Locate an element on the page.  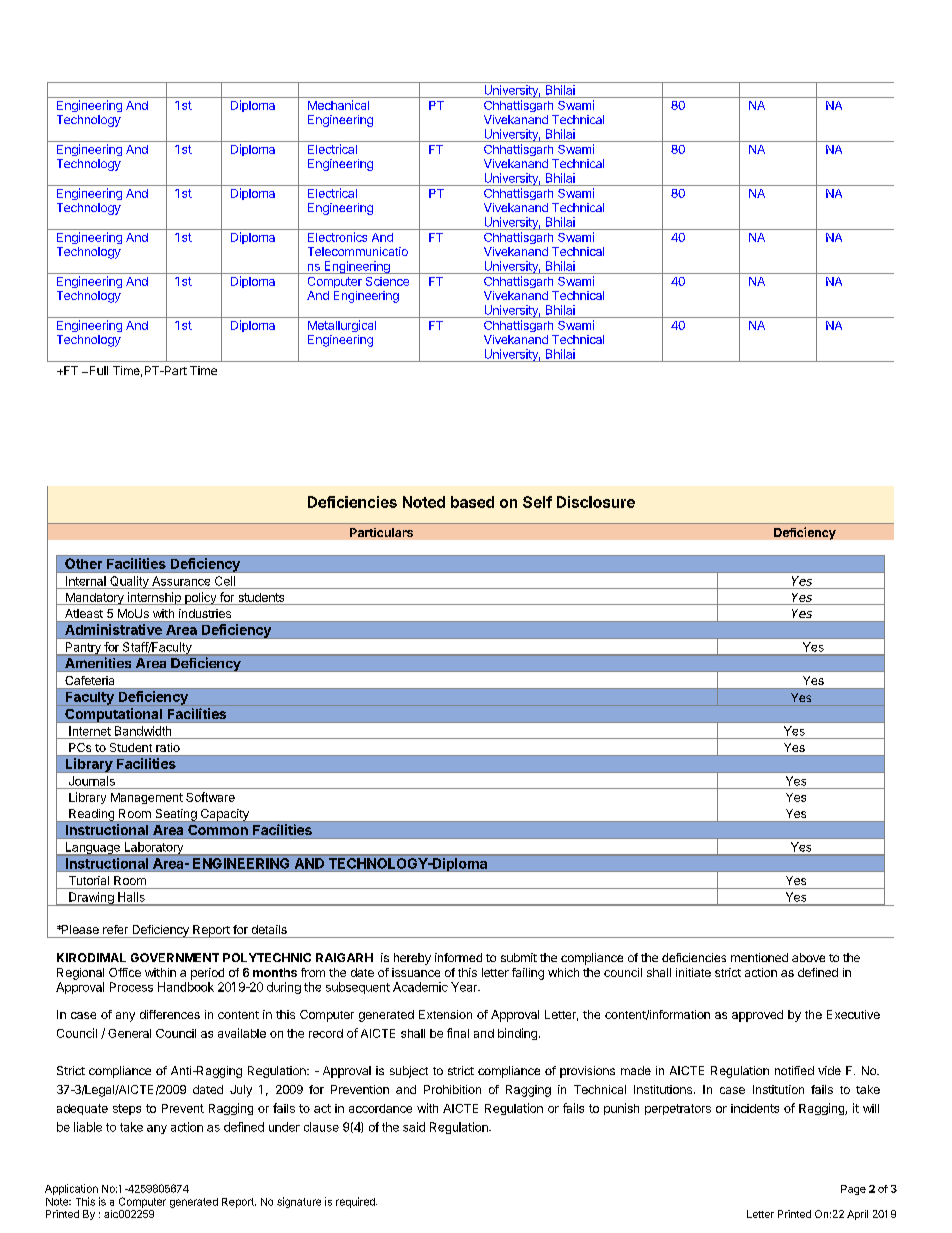
Electronics is located at coordinates (337, 237).
